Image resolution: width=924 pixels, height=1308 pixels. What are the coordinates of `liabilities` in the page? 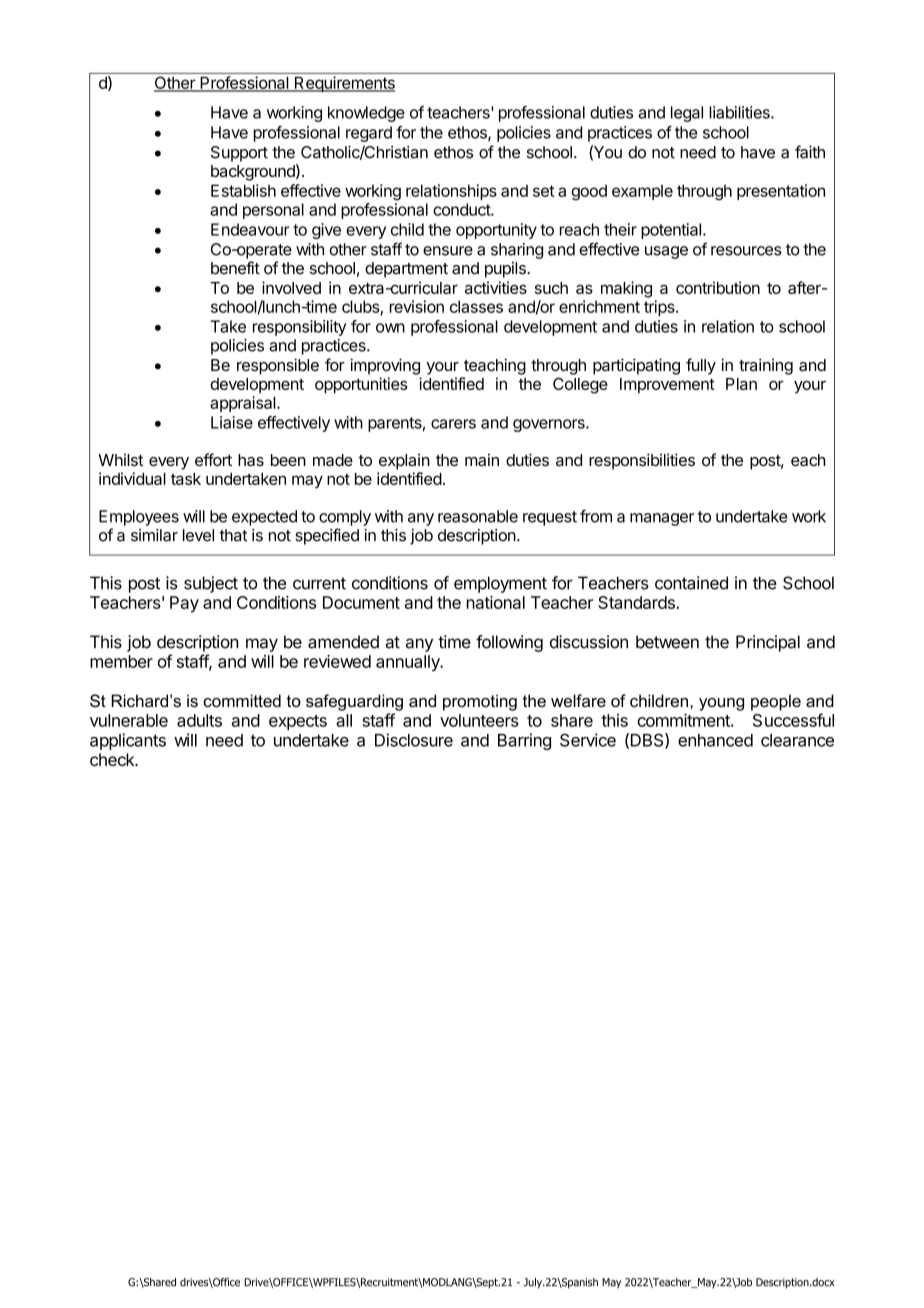 It's located at (740, 112).
